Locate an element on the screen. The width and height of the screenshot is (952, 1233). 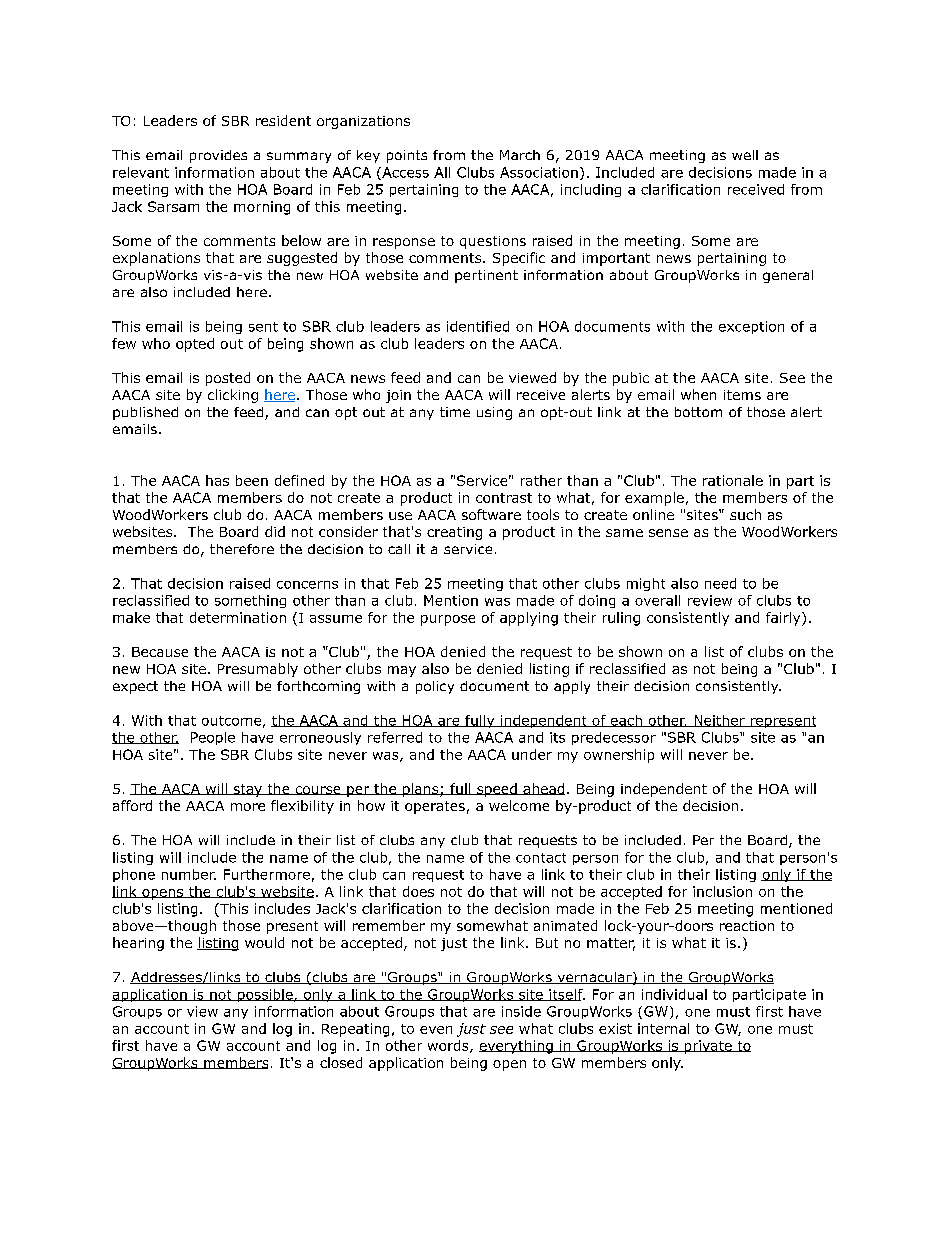
possible is located at coordinates (265, 995).
